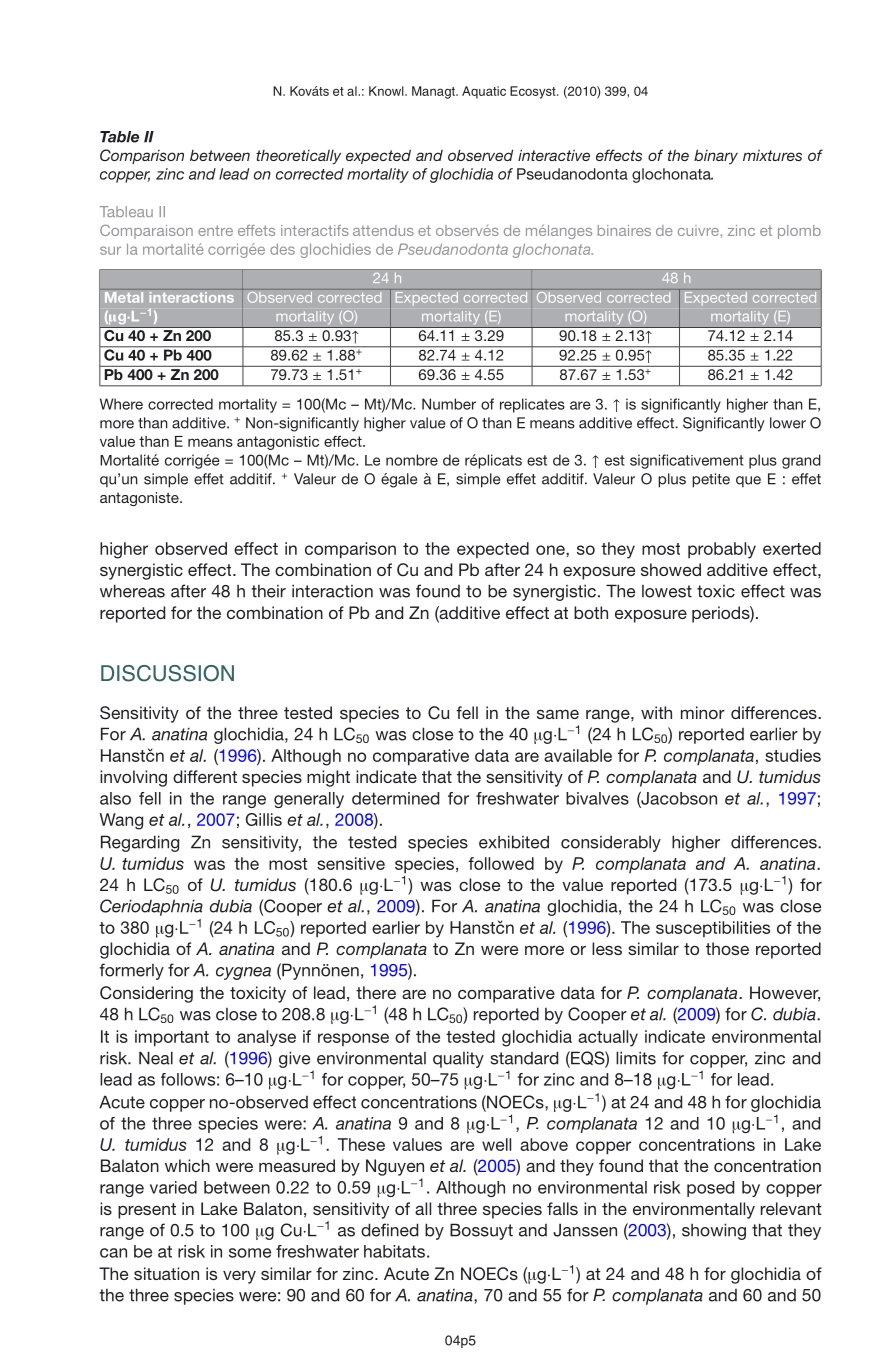 Image resolution: width=896 pixels, height=1370 pixels. Describe the element at coordinates (166, 1273) in the screenshot. I see `situation` at that location.
